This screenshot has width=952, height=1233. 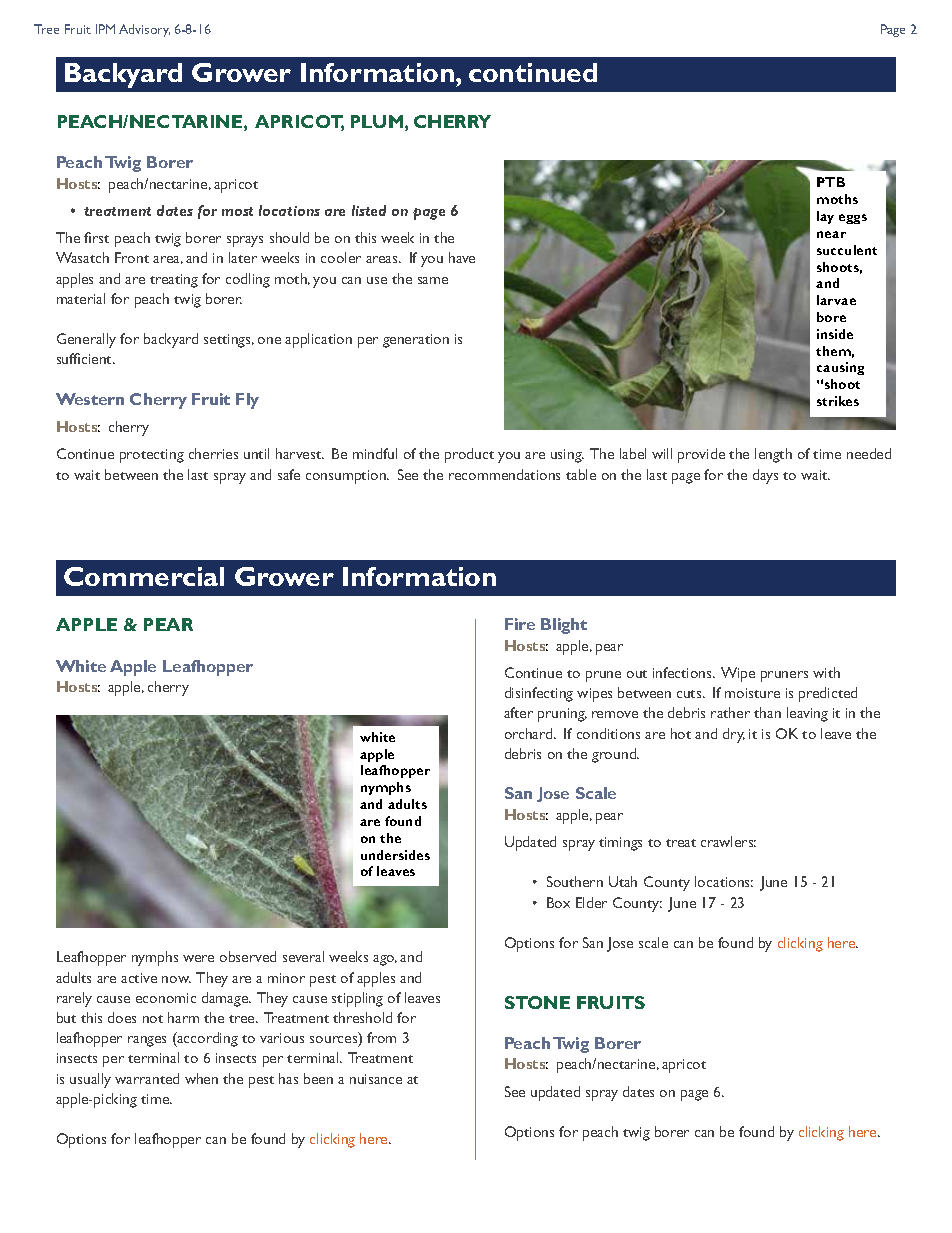 What do you see at coordinates (765, 476) in the screenshot?
I see `days` at bounding box center [765, 476].
